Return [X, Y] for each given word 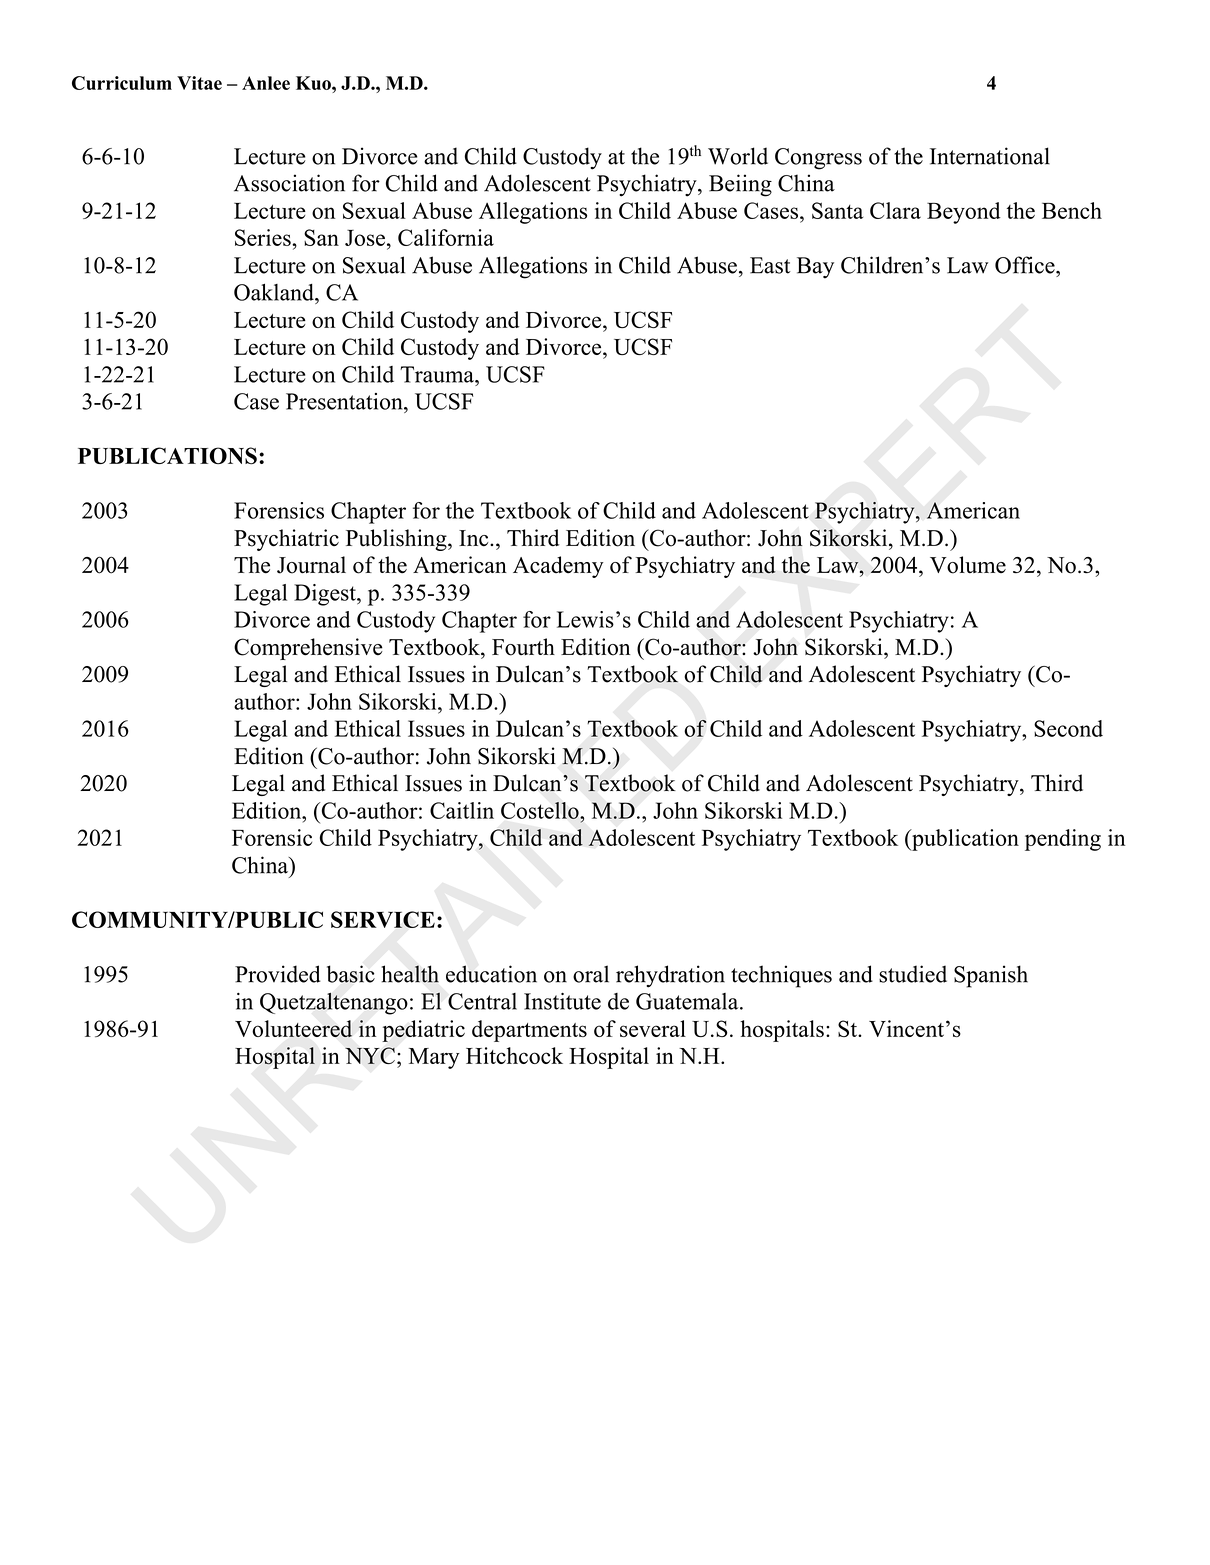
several [653, 1028]
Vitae [199, 83]
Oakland [275, 292]
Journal [311, 565]
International [990, 156]
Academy [558, 567]
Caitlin [462, 810]
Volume [968, 565]
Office [1026, 265]
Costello [541, 810]
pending [1063, 840]
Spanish [991, 976]
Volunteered [293, 1028]
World [738, 156]
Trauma [438, 374]
